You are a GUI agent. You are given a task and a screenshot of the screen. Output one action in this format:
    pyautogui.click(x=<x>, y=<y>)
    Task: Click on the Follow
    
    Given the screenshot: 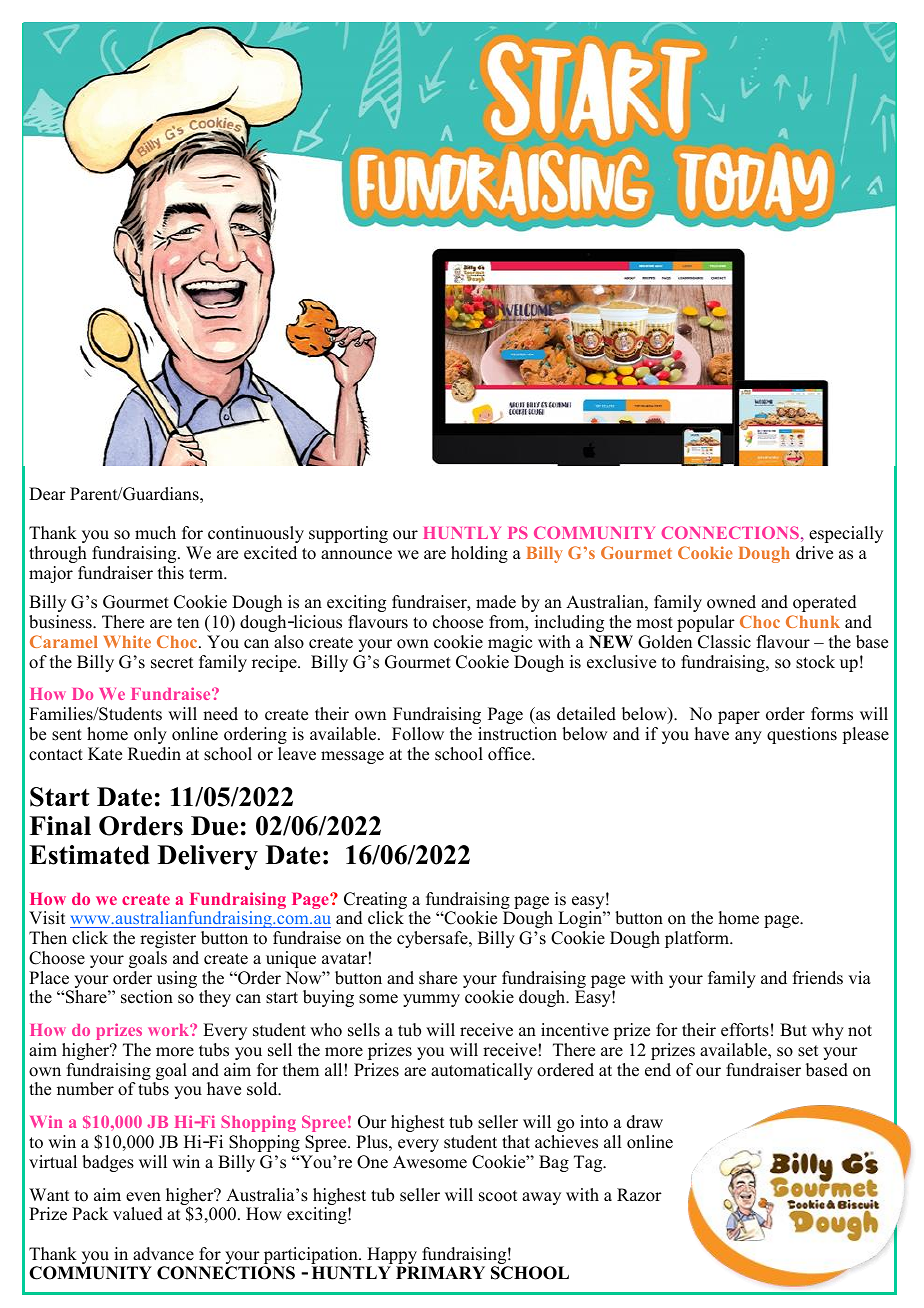 What is the action you would take?
    pyautogui.click(x=418, y=734)
